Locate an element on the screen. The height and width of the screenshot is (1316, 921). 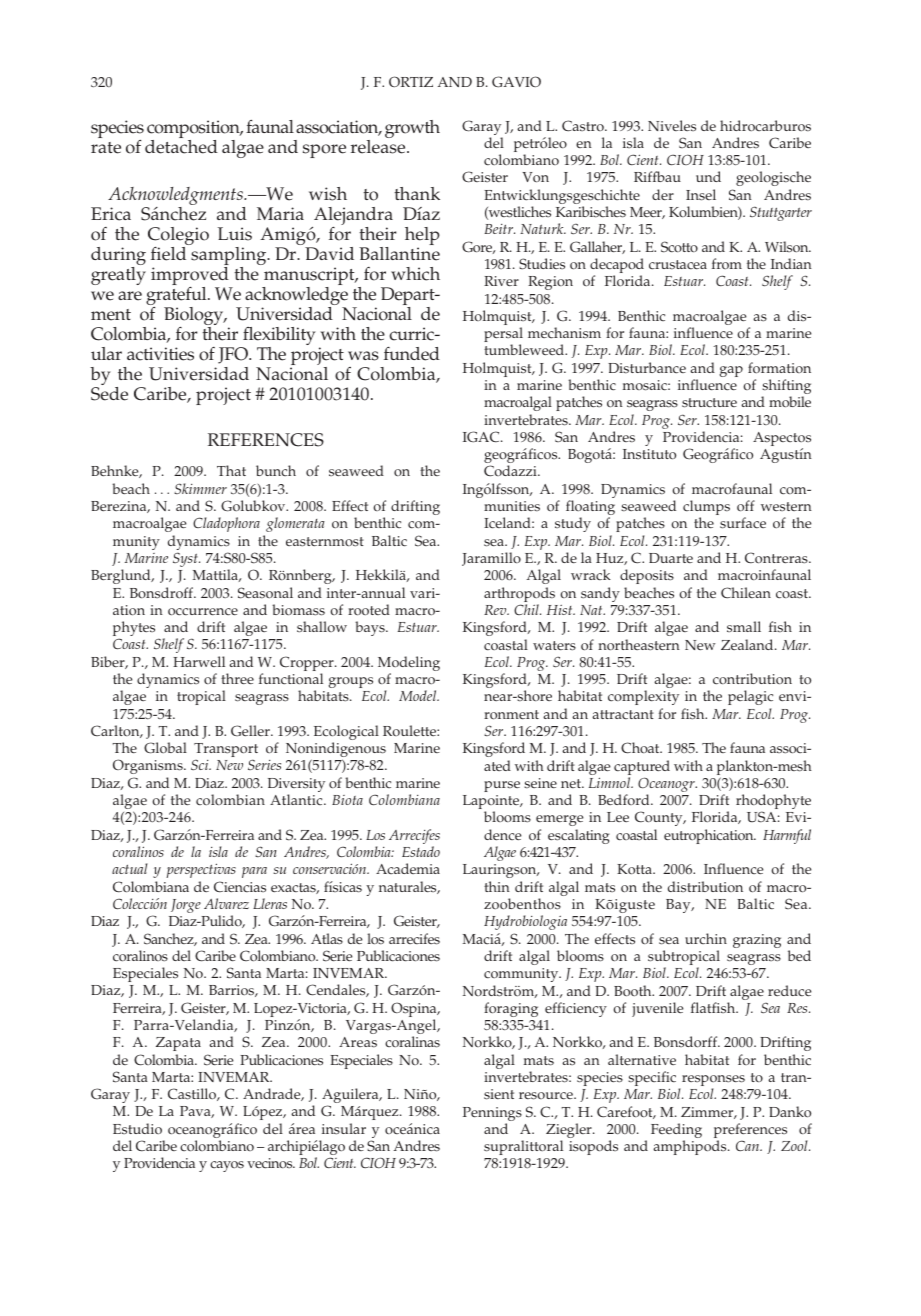
growth is located at coordinates (412, 129).
